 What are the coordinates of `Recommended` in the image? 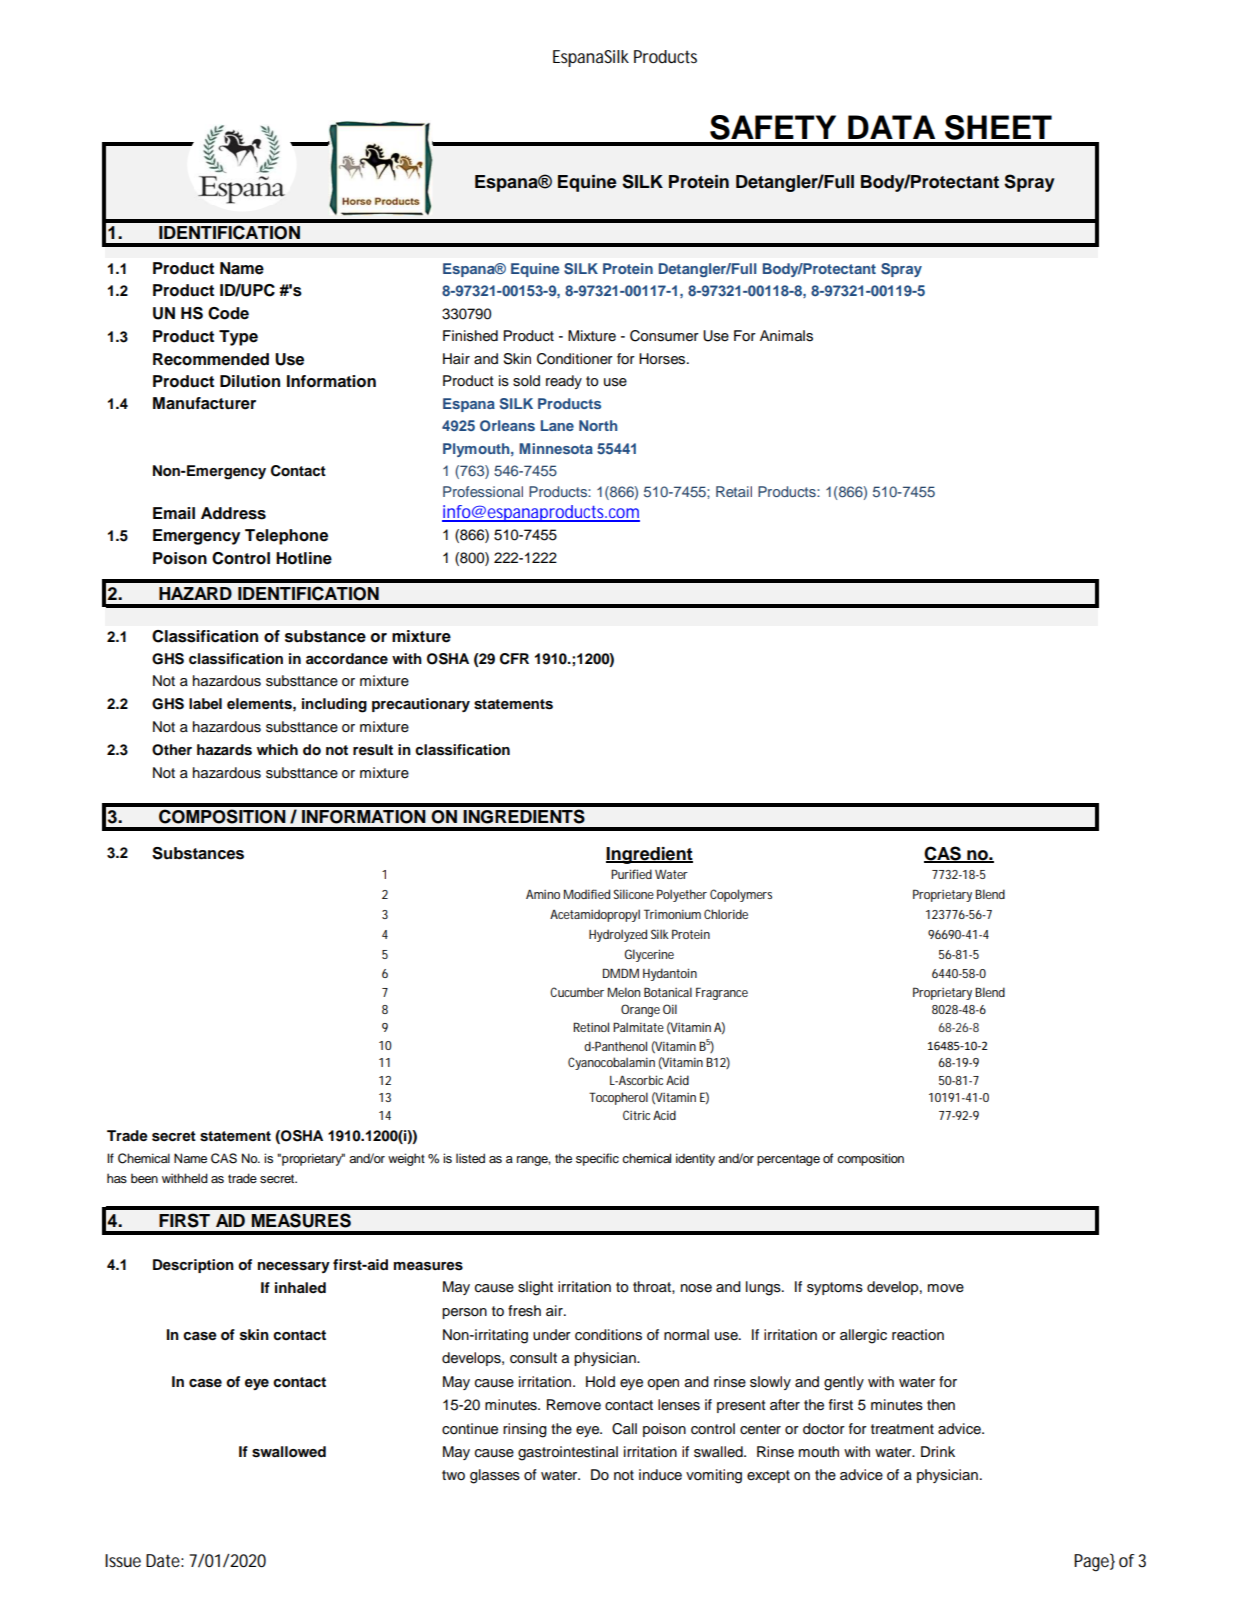 It's located at (211, 359).
